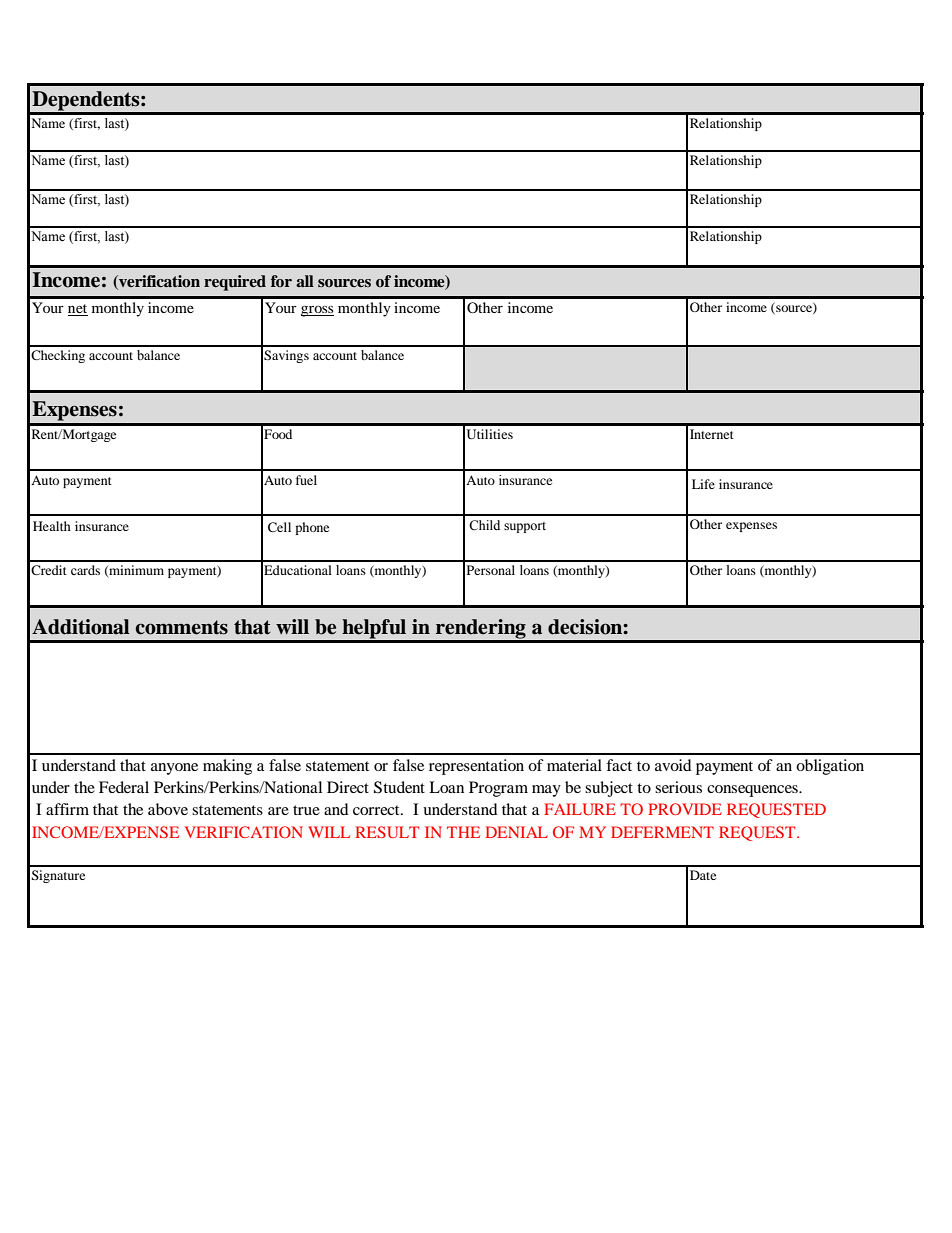 The image size is (952, 1233). Describe the element at coordinates (317, 311) in the screenshot. I see `gross` at that location.
